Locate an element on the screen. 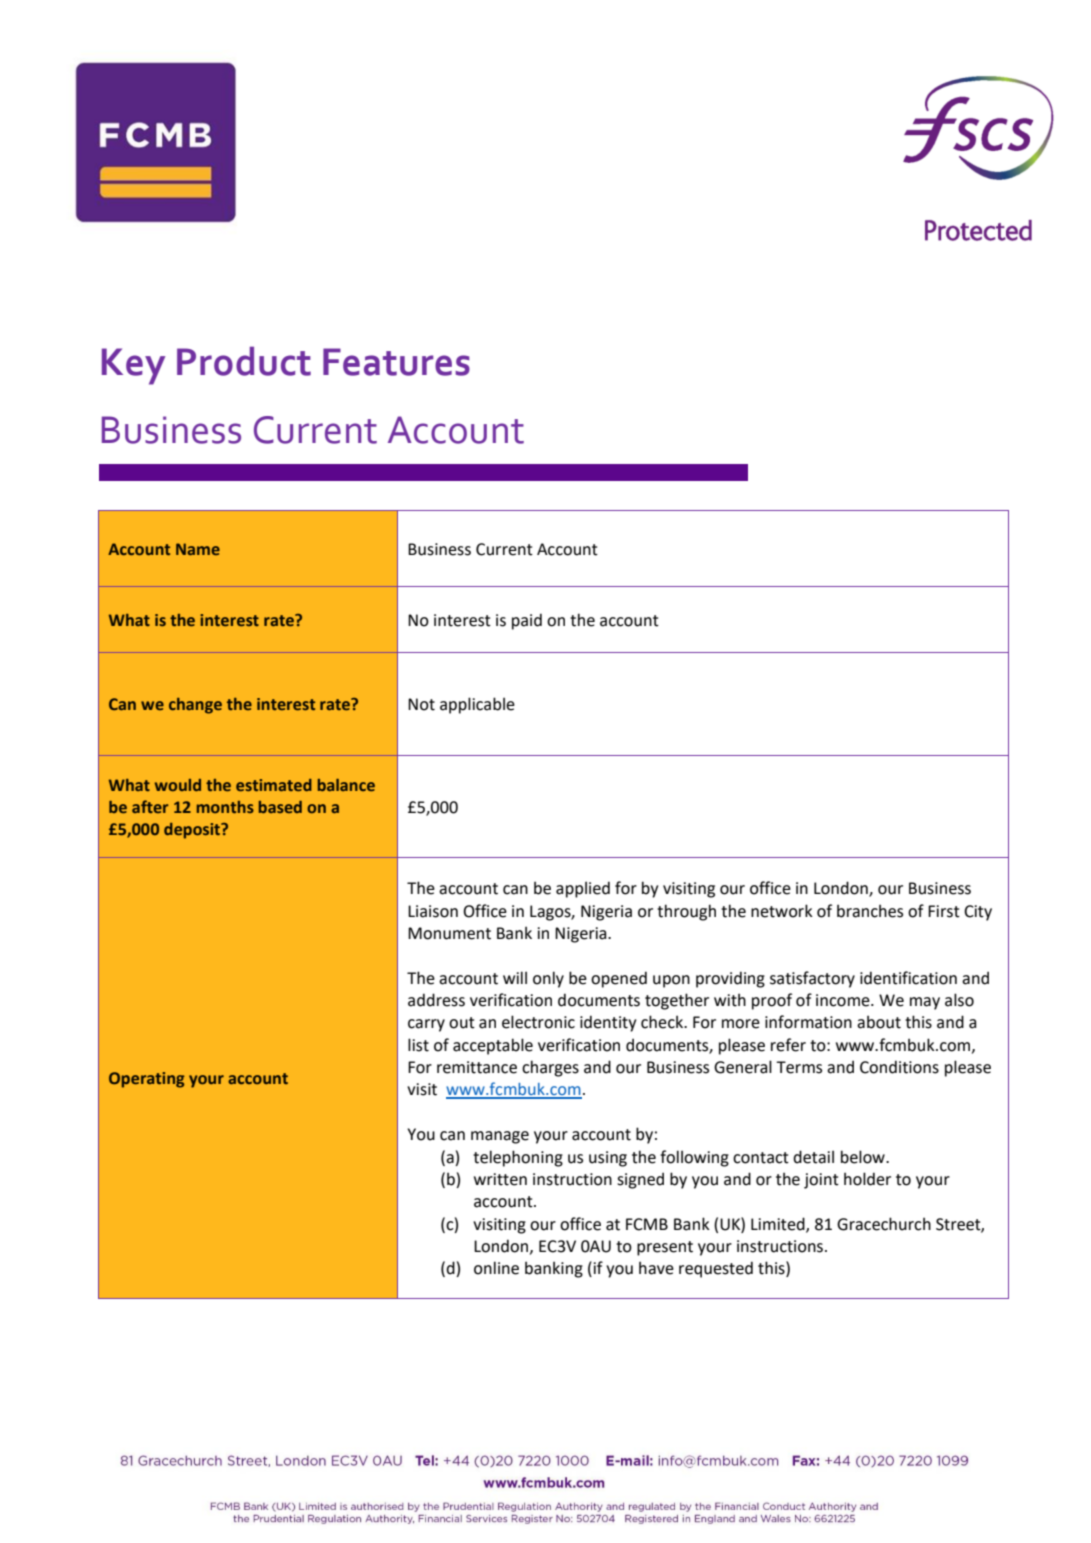 The image size is (1091, 1543). Limited is located at coordinates (779, 1224).
